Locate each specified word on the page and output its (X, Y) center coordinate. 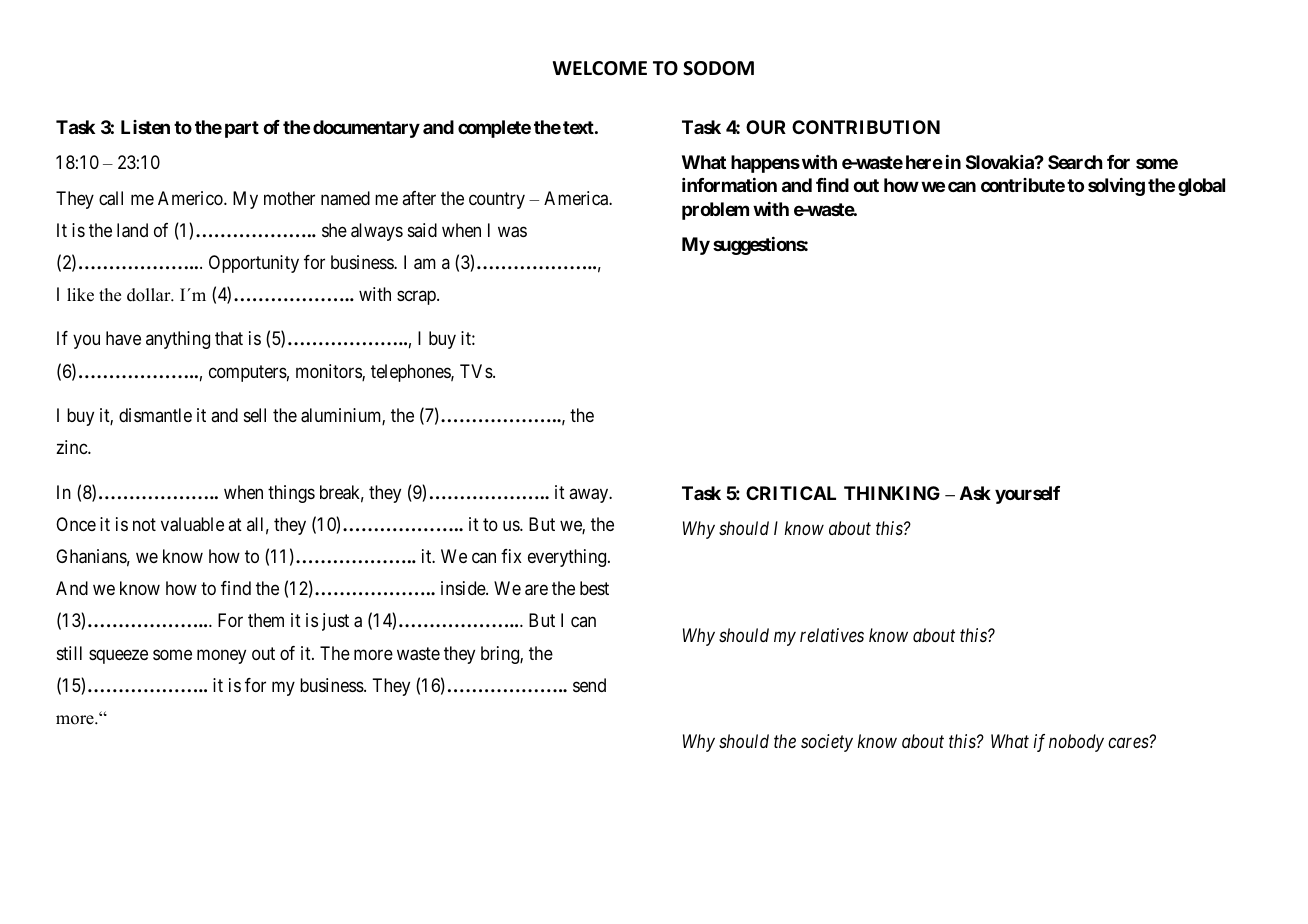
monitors (329, 372)
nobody (1076, 743)
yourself (1027, 495)
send (589, 685)
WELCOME (600, 68)
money (221, 656)
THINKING (892, 493)
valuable (192, 524)
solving (1116, 187)
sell (255, 415)
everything (568, 558)
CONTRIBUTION (866, 127)
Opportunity (254, 264)
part (242, 129)
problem (715, 211)
